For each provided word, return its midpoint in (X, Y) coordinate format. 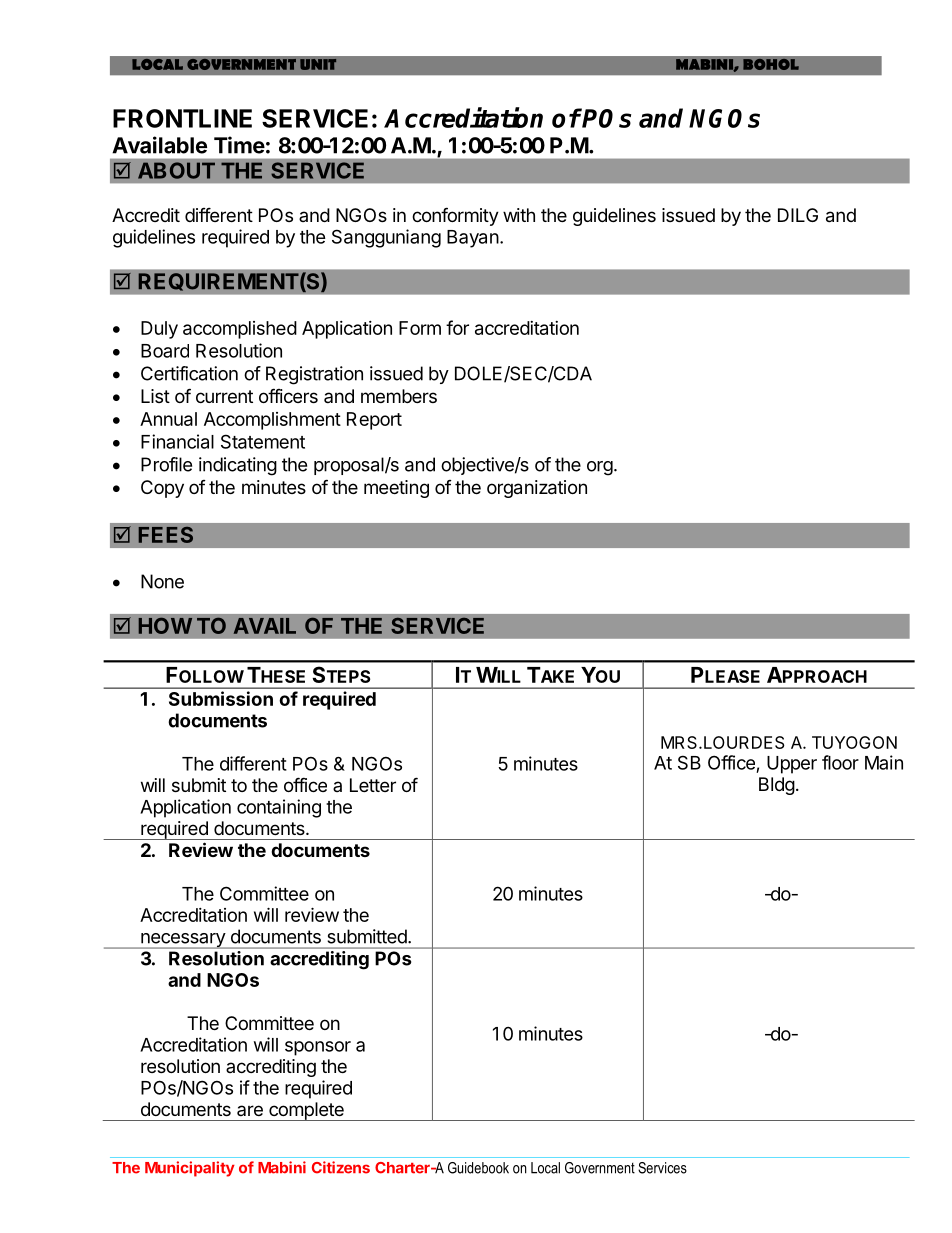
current (224, 396)
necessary (183, 941)
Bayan (473, 239)
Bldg (777, 786)
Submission (221, 698)
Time (239, 145)
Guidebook (478, 1168)
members (399, 396)
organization (537, 489)
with (519, 215)
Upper (792, 765)
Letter (373, 785)
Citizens (341, 1167)
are (250, 1110)
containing (279, 808)
